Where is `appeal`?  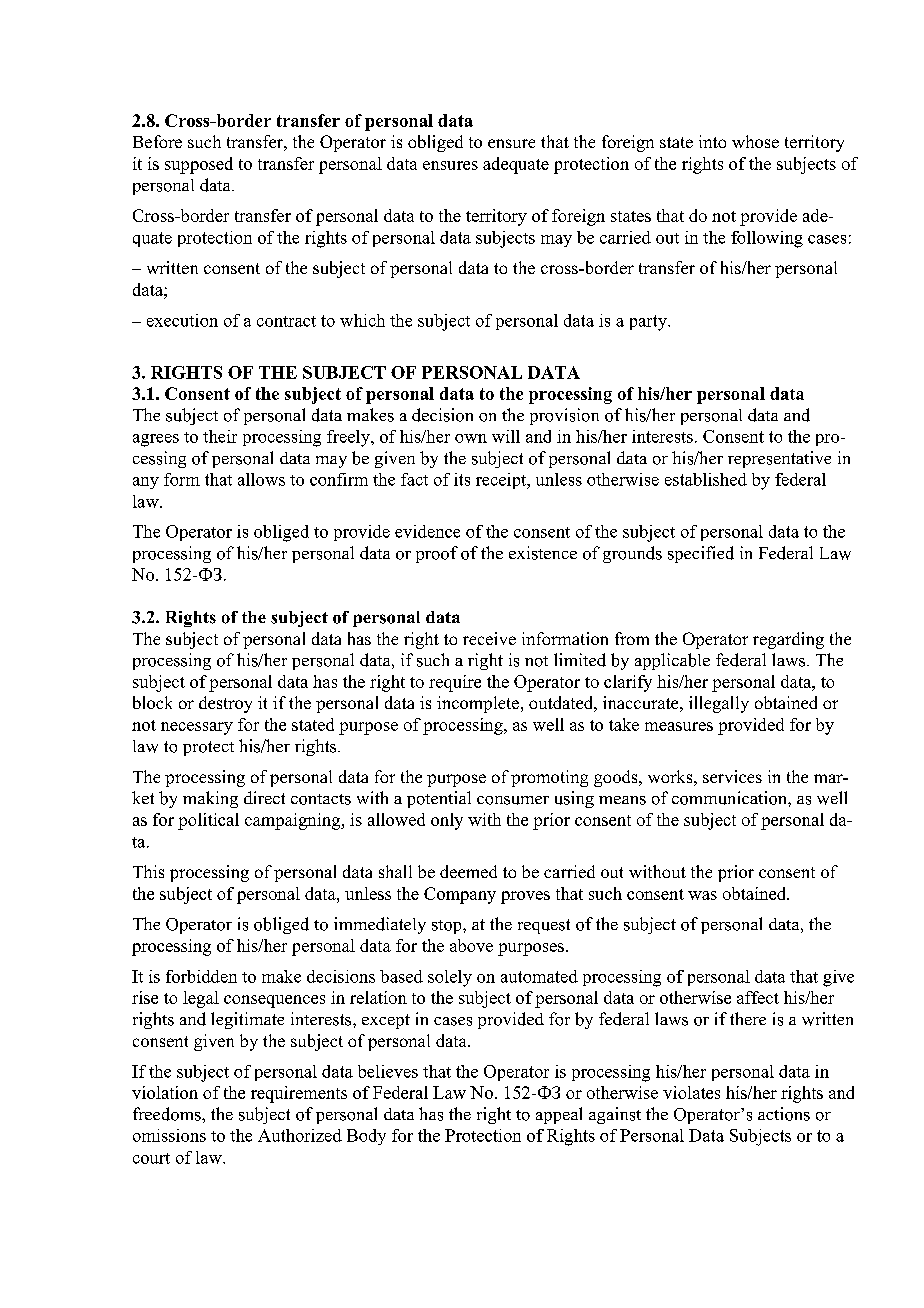 appeal is located at coordinates (559, 1115).
